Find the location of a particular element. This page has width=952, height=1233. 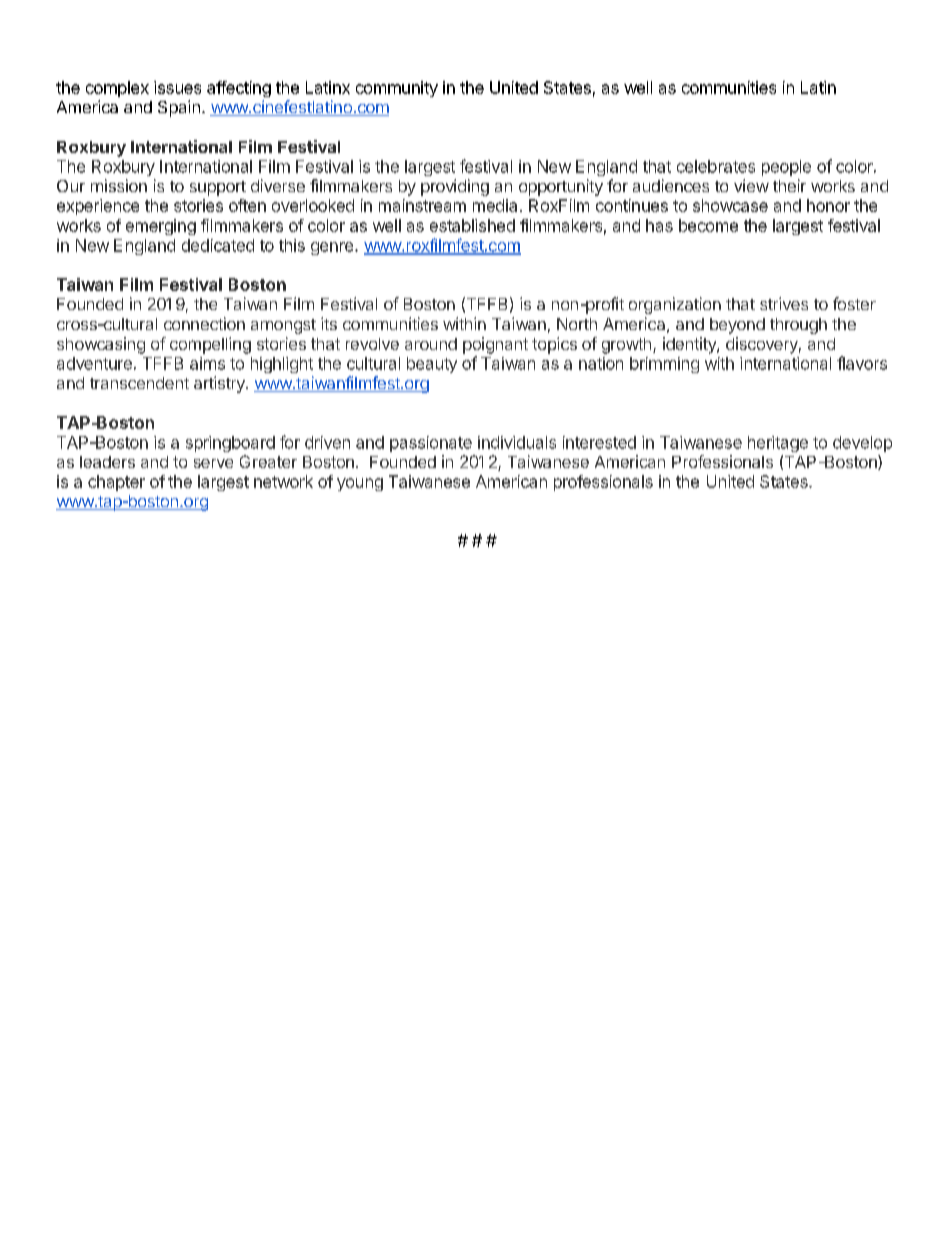

serve is located at coordinates (213, 463).
